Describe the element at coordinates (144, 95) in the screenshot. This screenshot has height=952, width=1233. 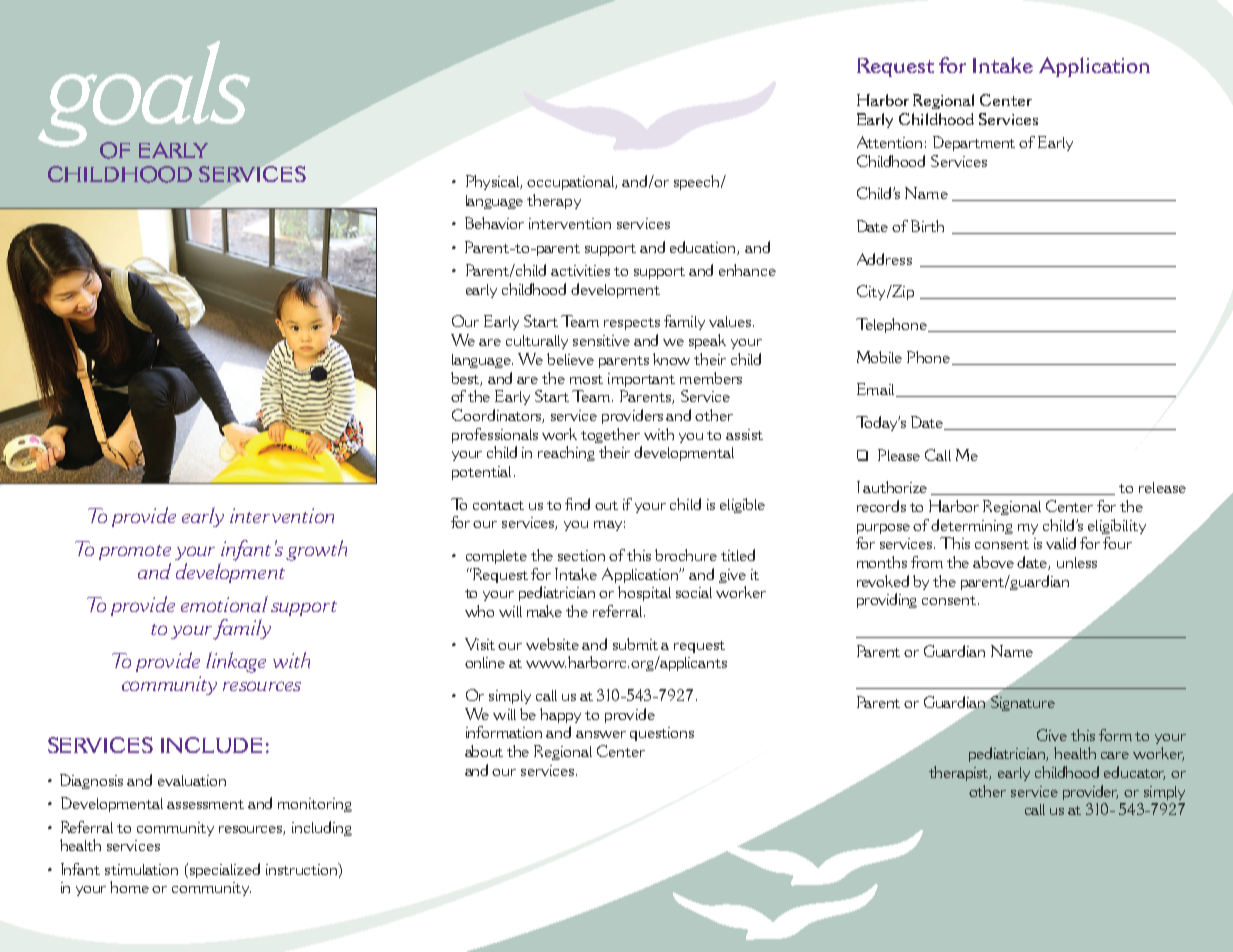
I see `goals` at that location.
